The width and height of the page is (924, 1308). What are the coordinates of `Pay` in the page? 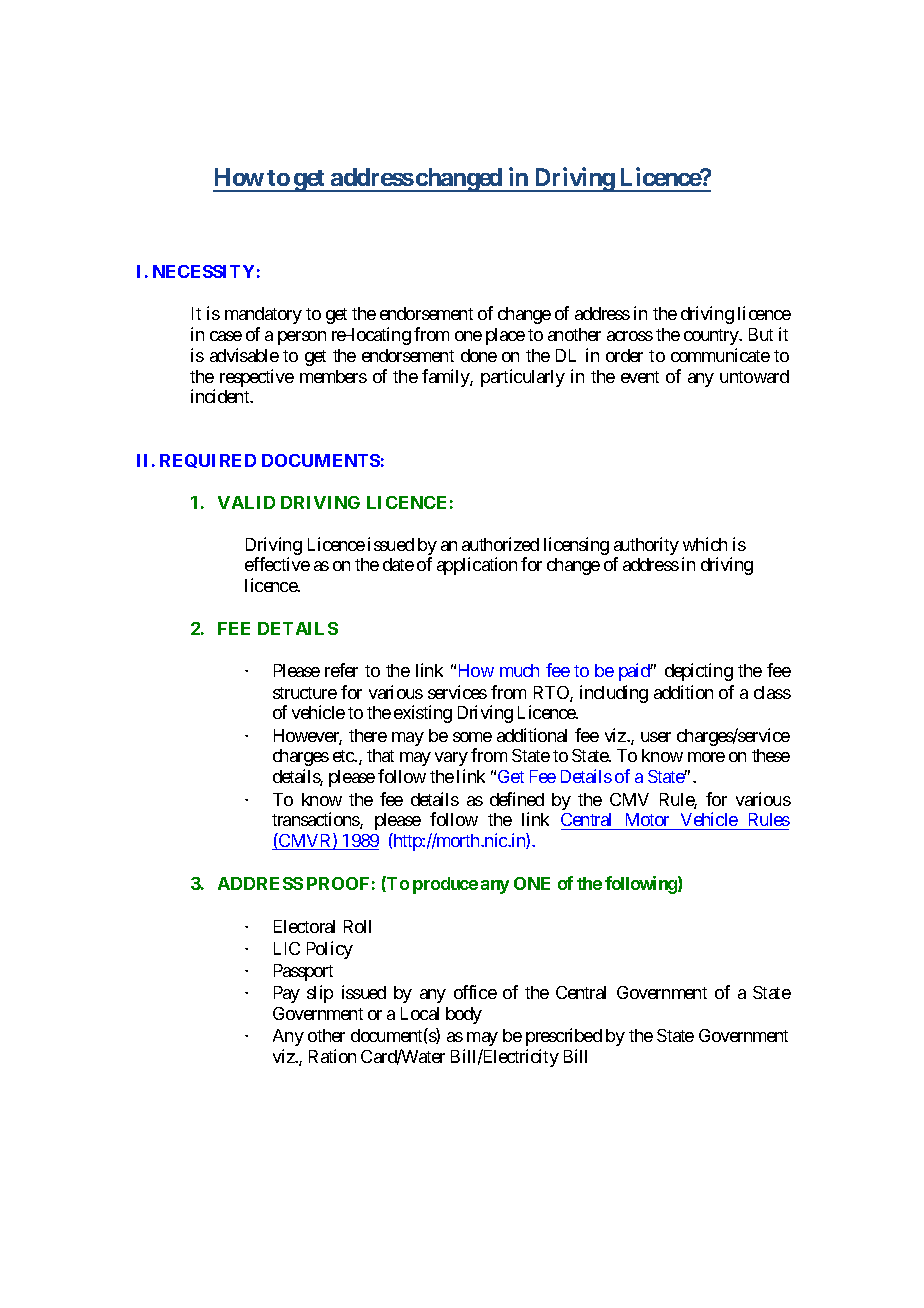 It's located at (287, 994).
